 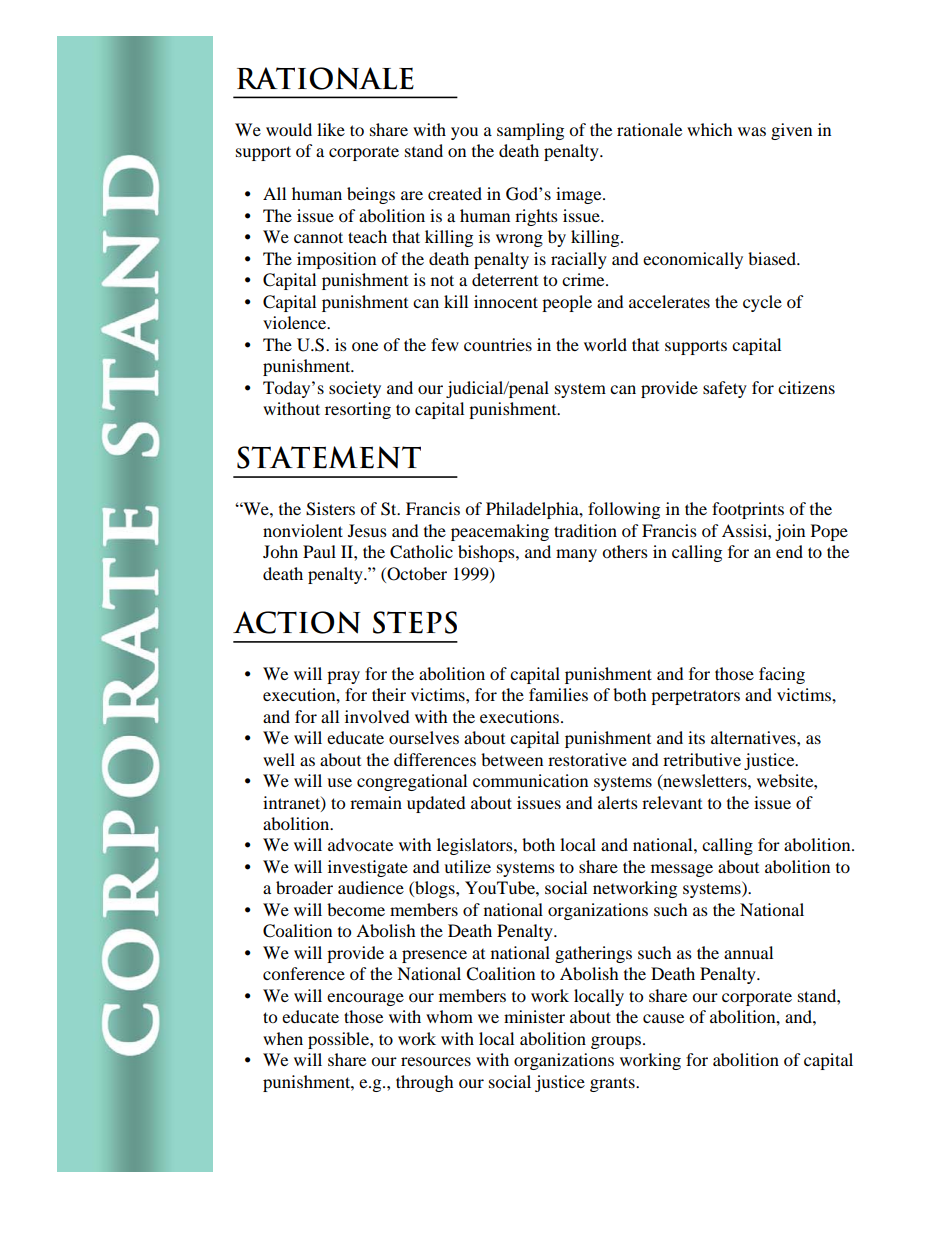 I want to click on cause, so click(x=663, y=1018).
